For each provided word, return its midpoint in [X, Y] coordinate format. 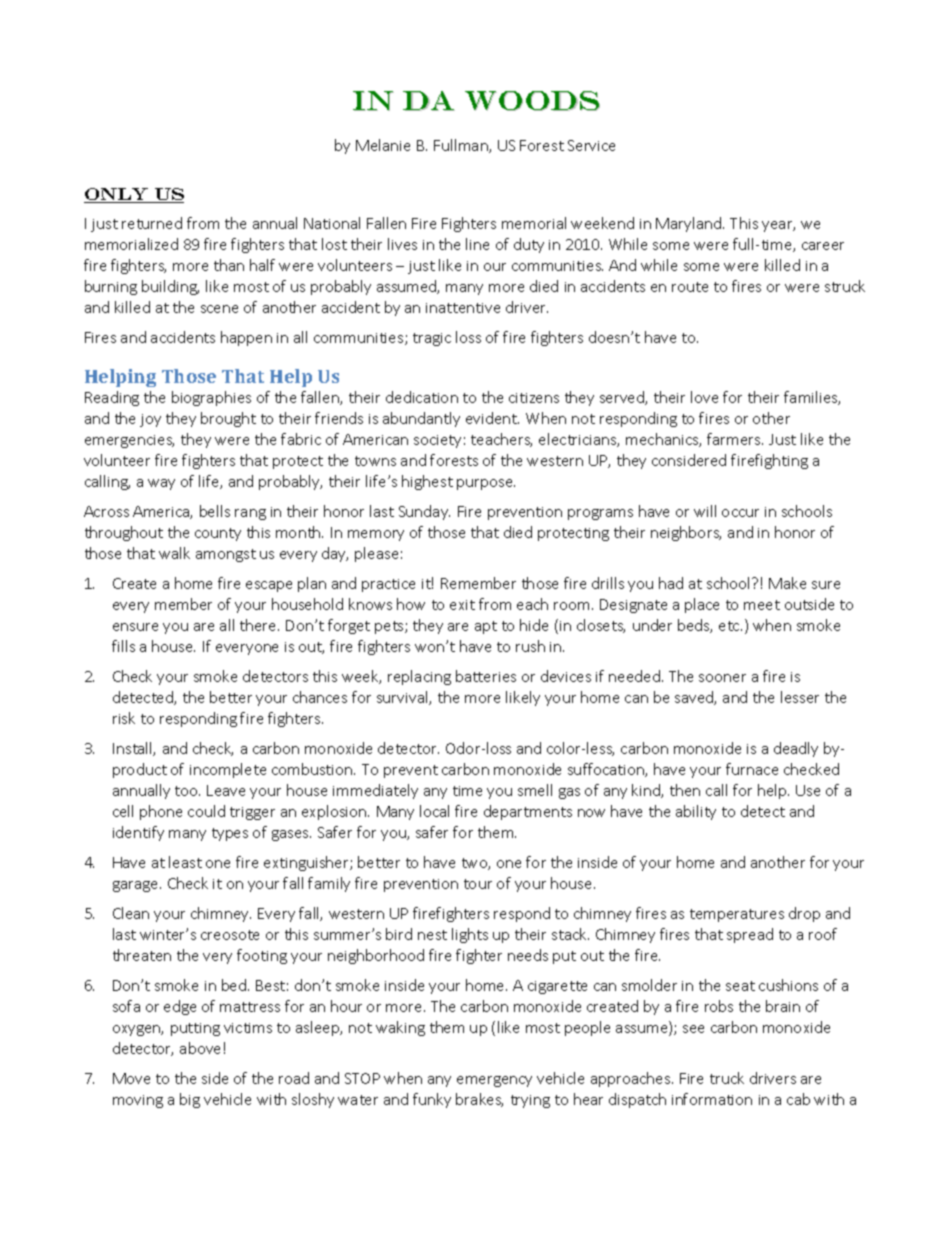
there [259, 625]
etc [730, 626]
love [704, 397]
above [200, 1048]
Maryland [690, 224]
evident [492, 418]
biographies [211, 398]
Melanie [383, 145]
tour [478, 884]
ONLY [117, 195]
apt [486, 627]
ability [696, 812]
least [185, 862]
